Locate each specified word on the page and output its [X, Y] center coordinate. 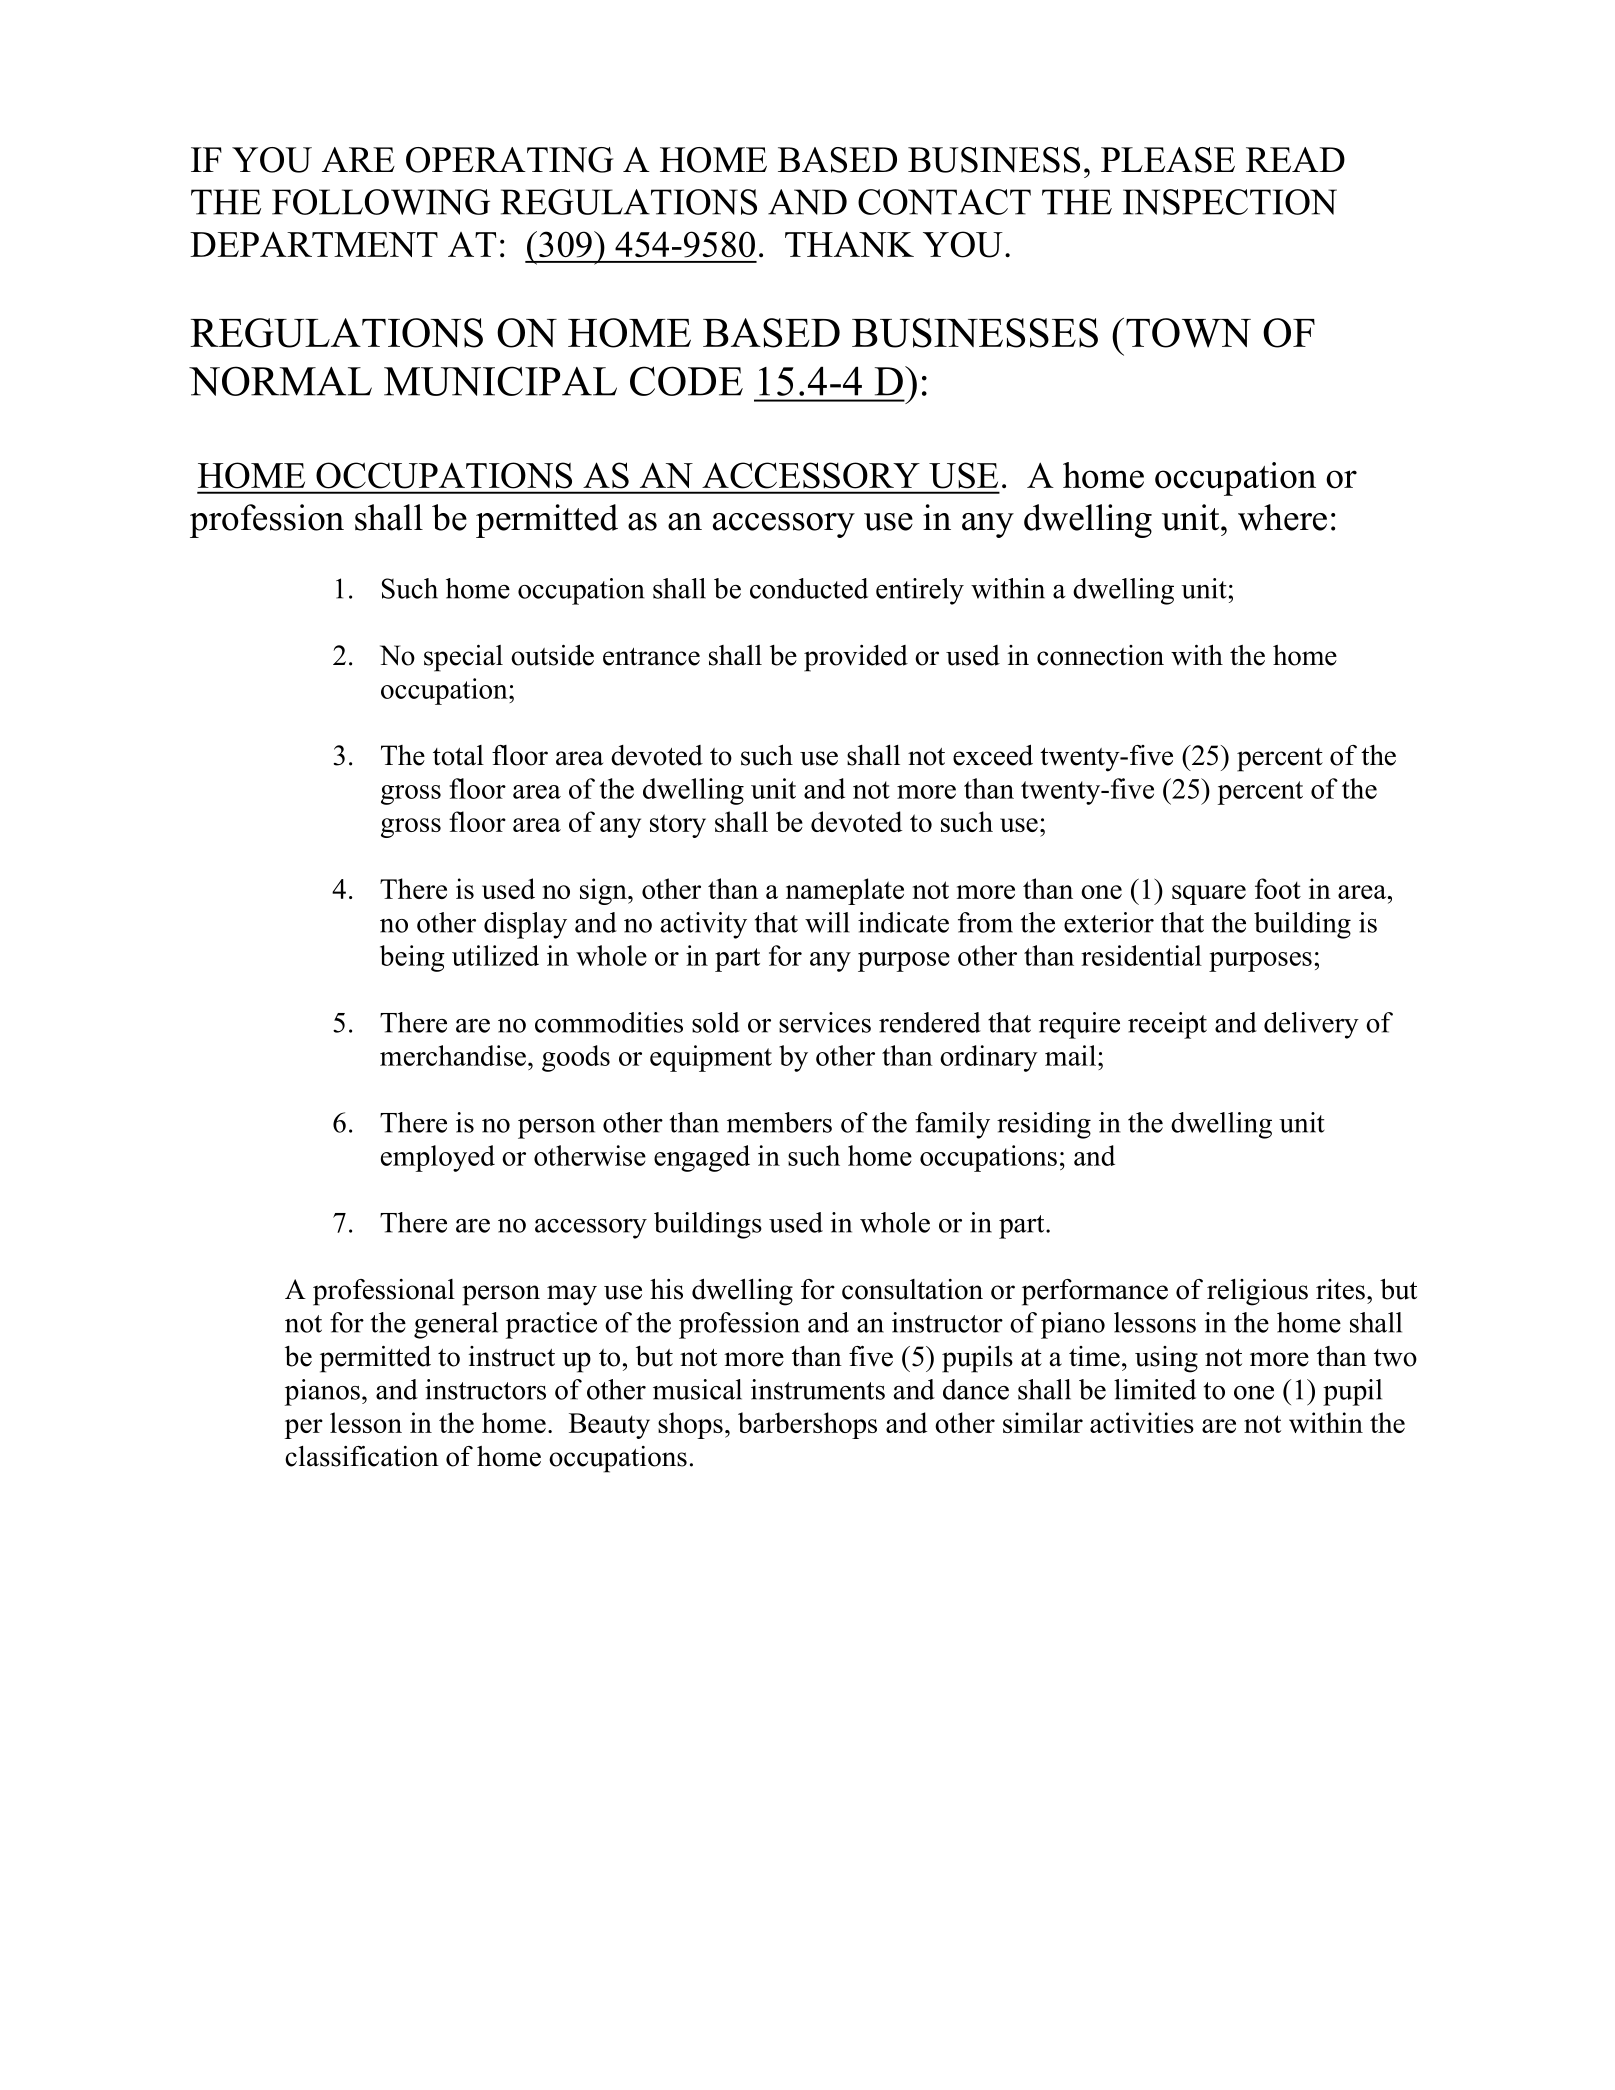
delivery [1311, 1025]
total [458, 755]
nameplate [845, 891]
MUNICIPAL [500, 381]
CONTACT [944, 202]
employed [438, 1158]
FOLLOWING [381, 202]
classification [362, 1456]
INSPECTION [1230, 202]
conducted [809, 588]
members [779, 1122]
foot [1278, 888]
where [1282, 517]
